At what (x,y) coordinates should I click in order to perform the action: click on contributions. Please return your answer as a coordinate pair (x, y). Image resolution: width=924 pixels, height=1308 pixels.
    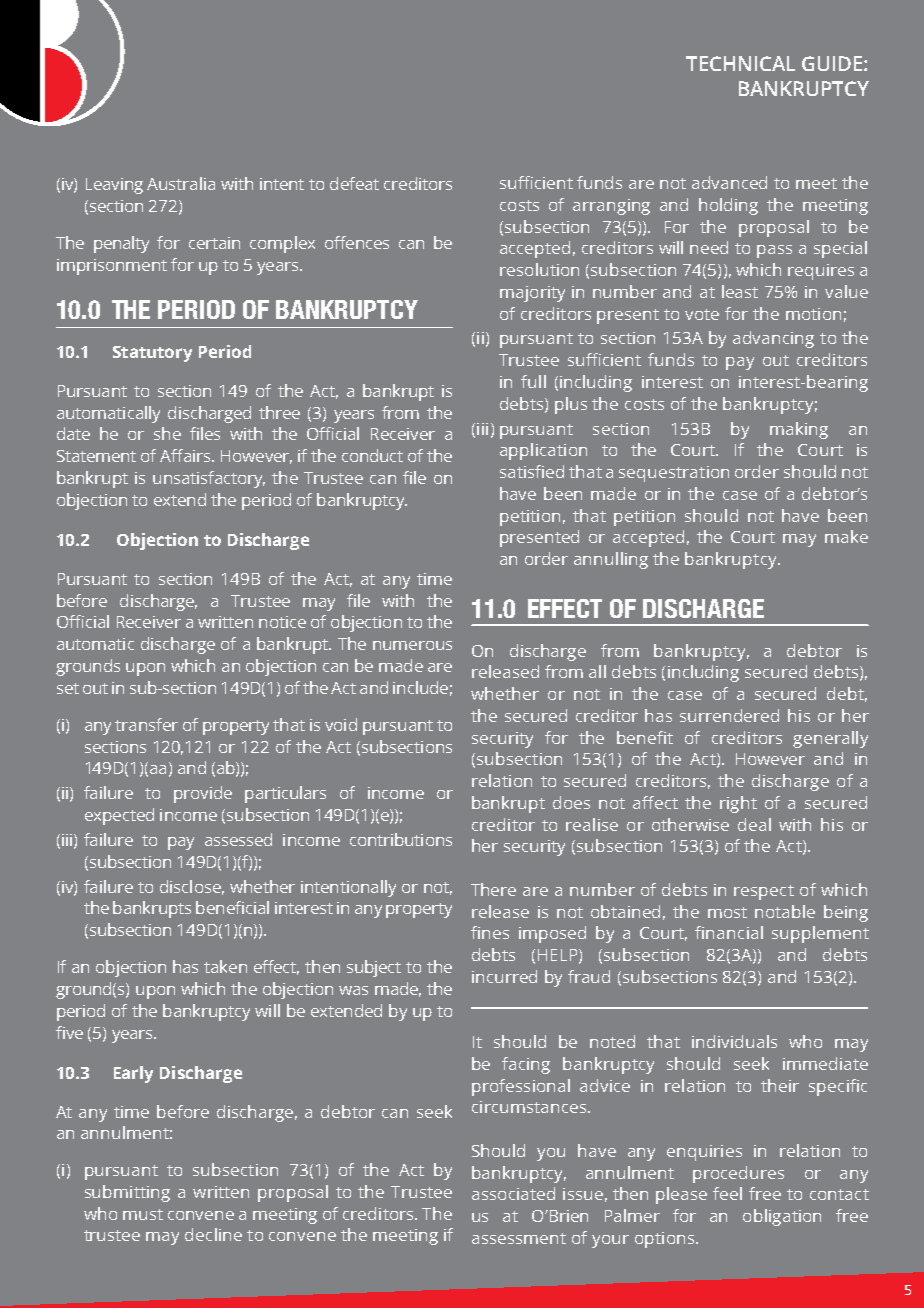
    Looking at the image, I should click on (401, 839).
